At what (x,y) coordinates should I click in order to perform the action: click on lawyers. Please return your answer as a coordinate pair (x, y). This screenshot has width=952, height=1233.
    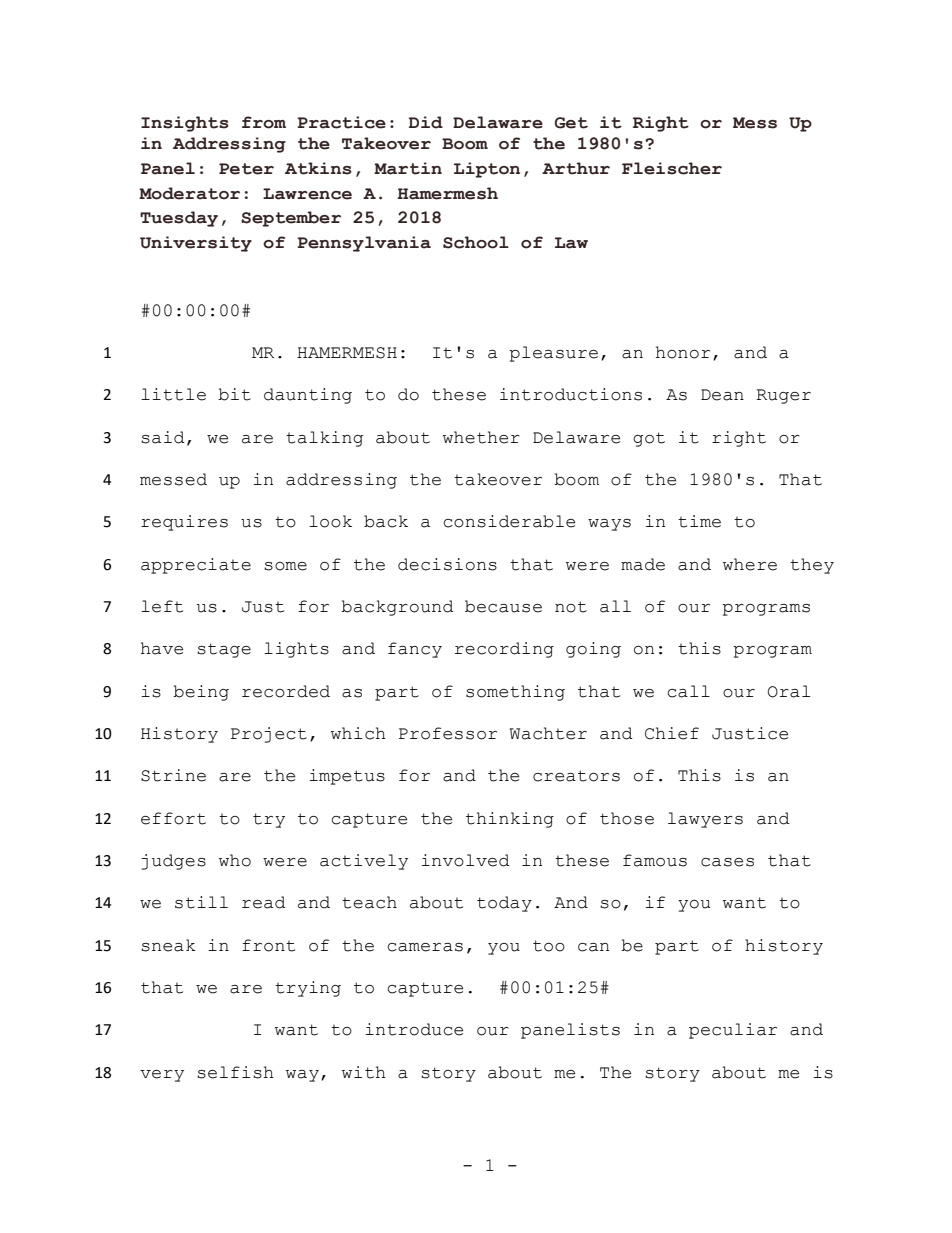
    Looking at the image, I should click on (705, 820).
